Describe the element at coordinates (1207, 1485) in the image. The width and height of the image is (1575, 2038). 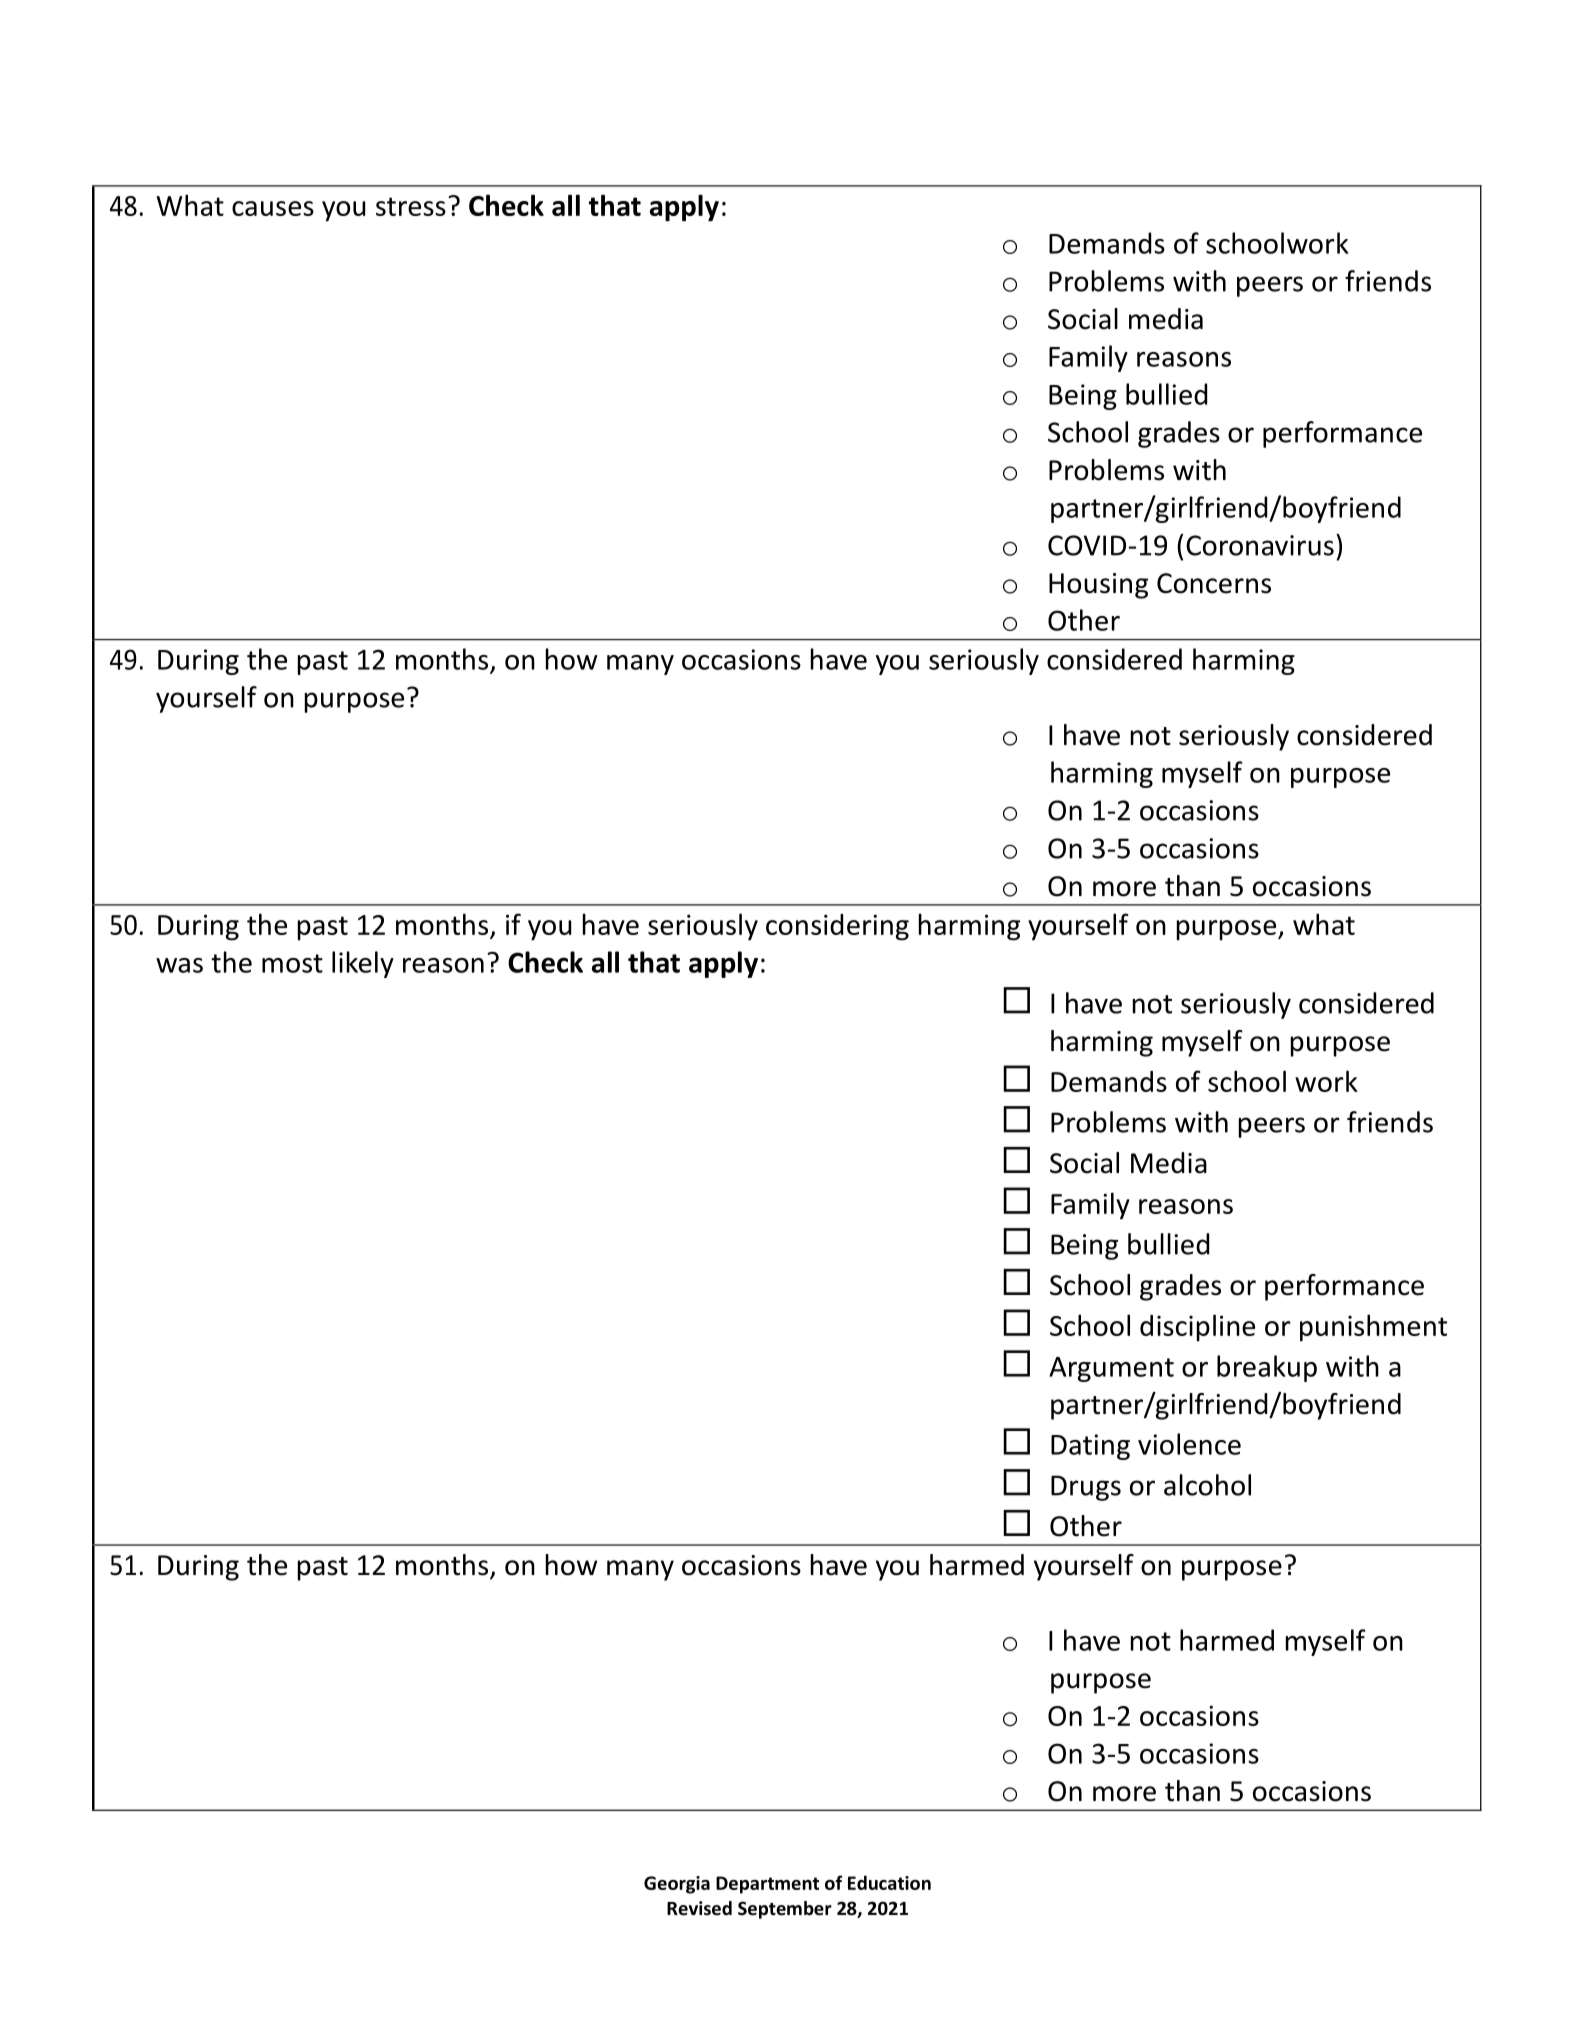
I see `alcohol` at that location.
